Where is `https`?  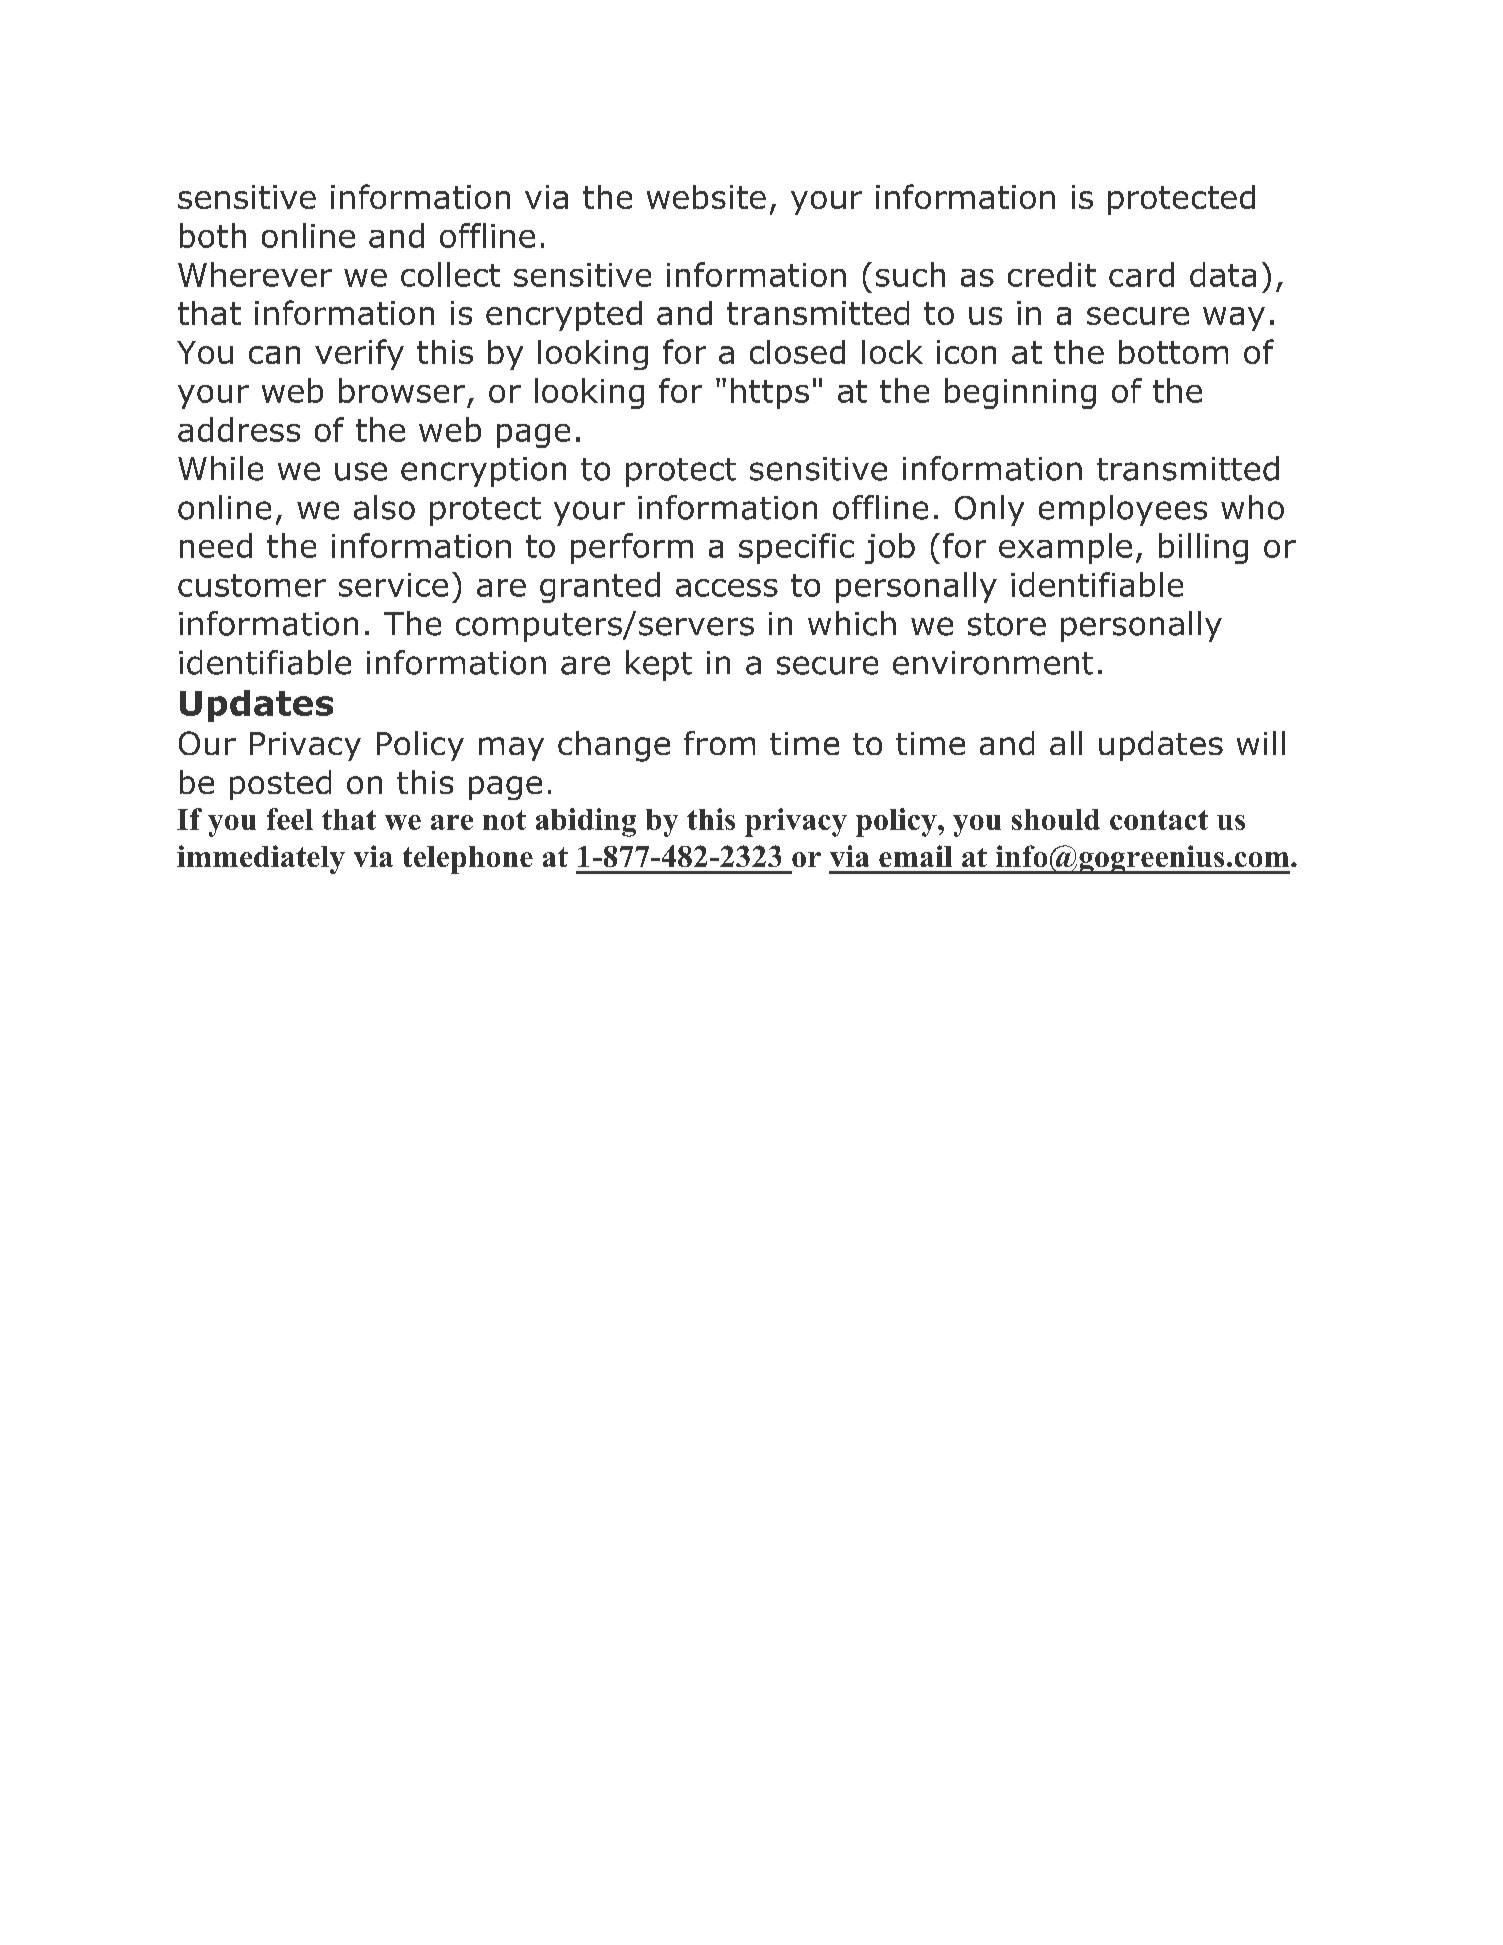 https is located at coordinates (770, 393).
